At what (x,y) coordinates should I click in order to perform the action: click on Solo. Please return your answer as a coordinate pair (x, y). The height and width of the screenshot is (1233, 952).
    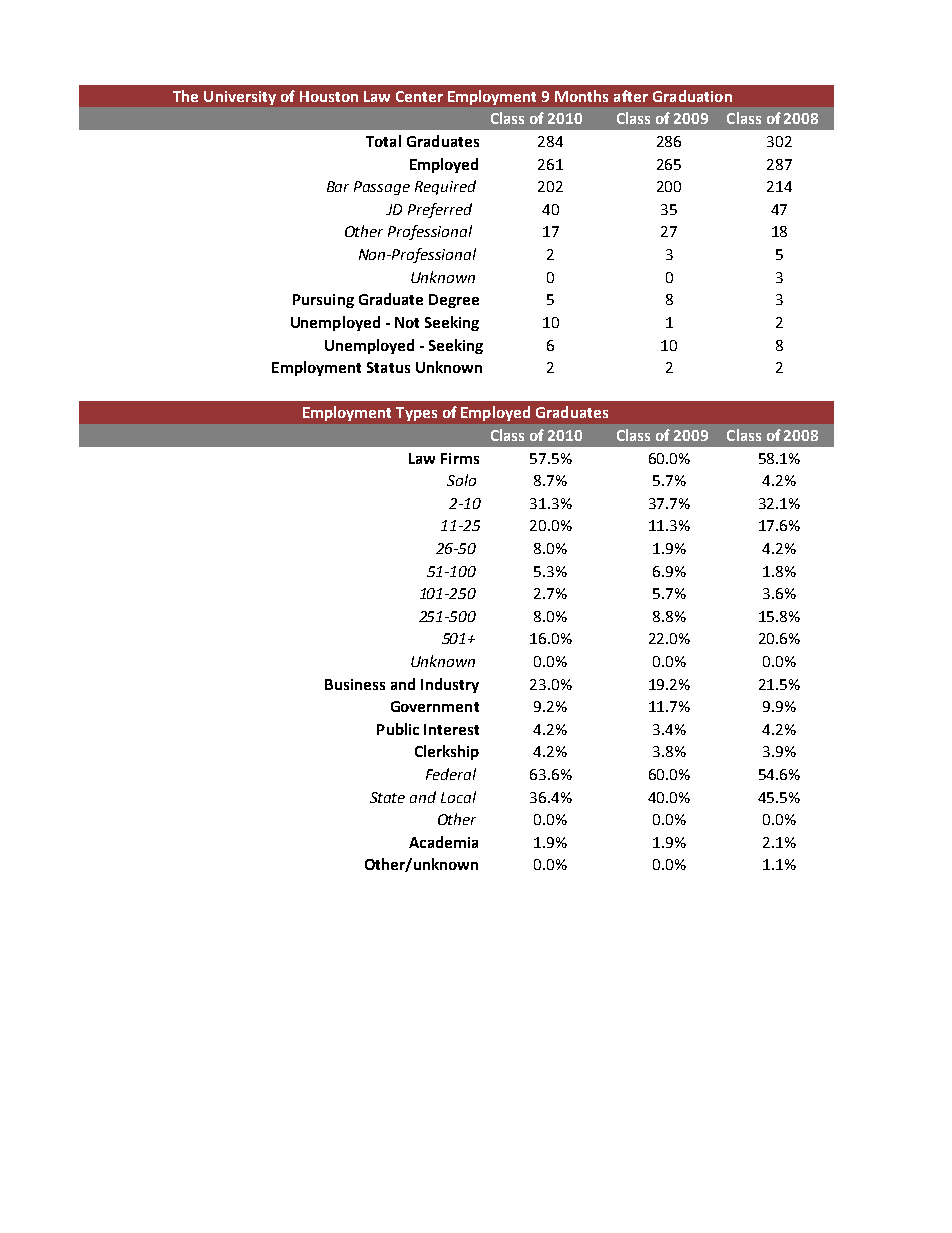
    Looking at the image, I should click on (461, 480).
